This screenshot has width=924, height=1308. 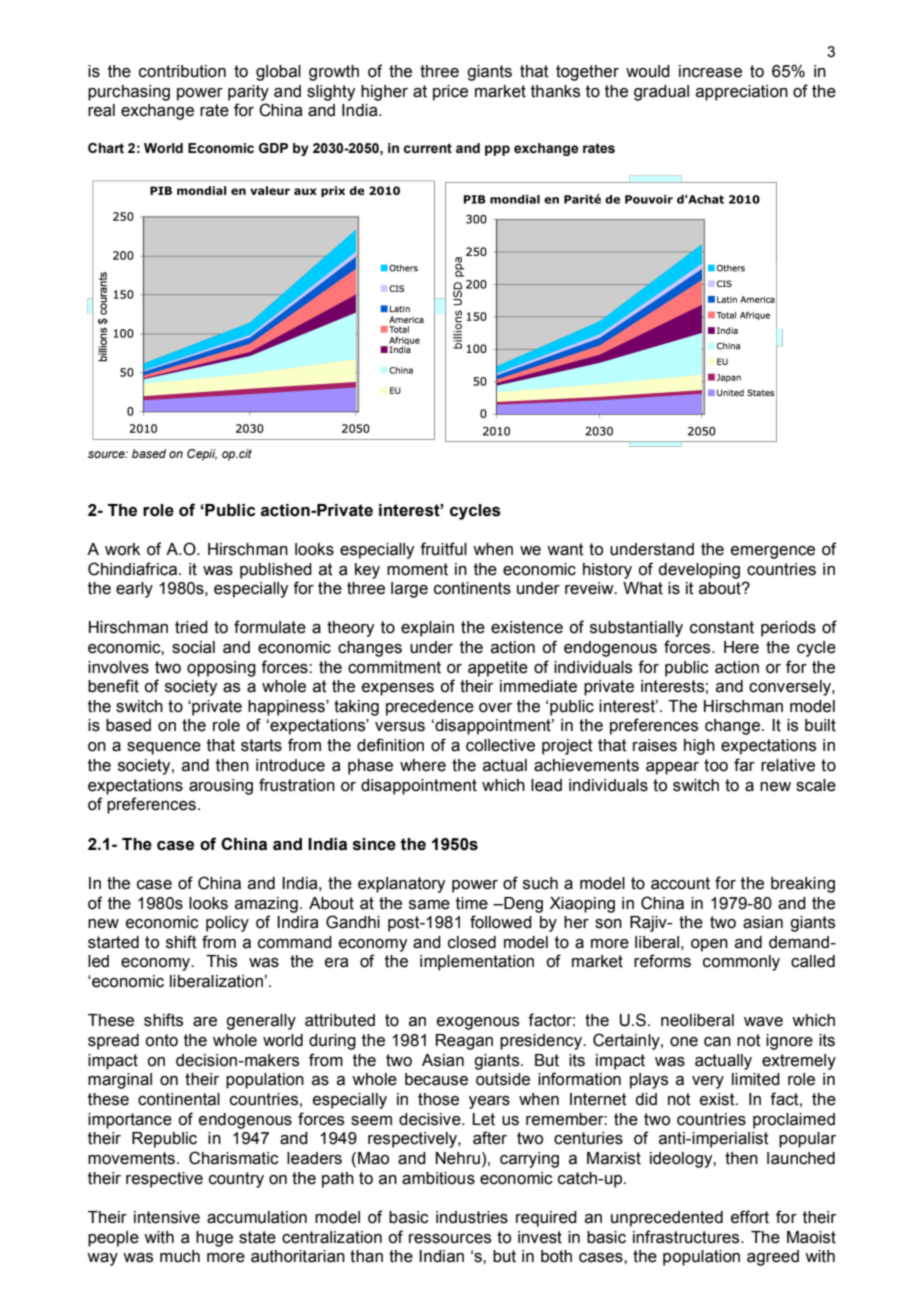 I want to click on price, so click(x=450, y=93).
